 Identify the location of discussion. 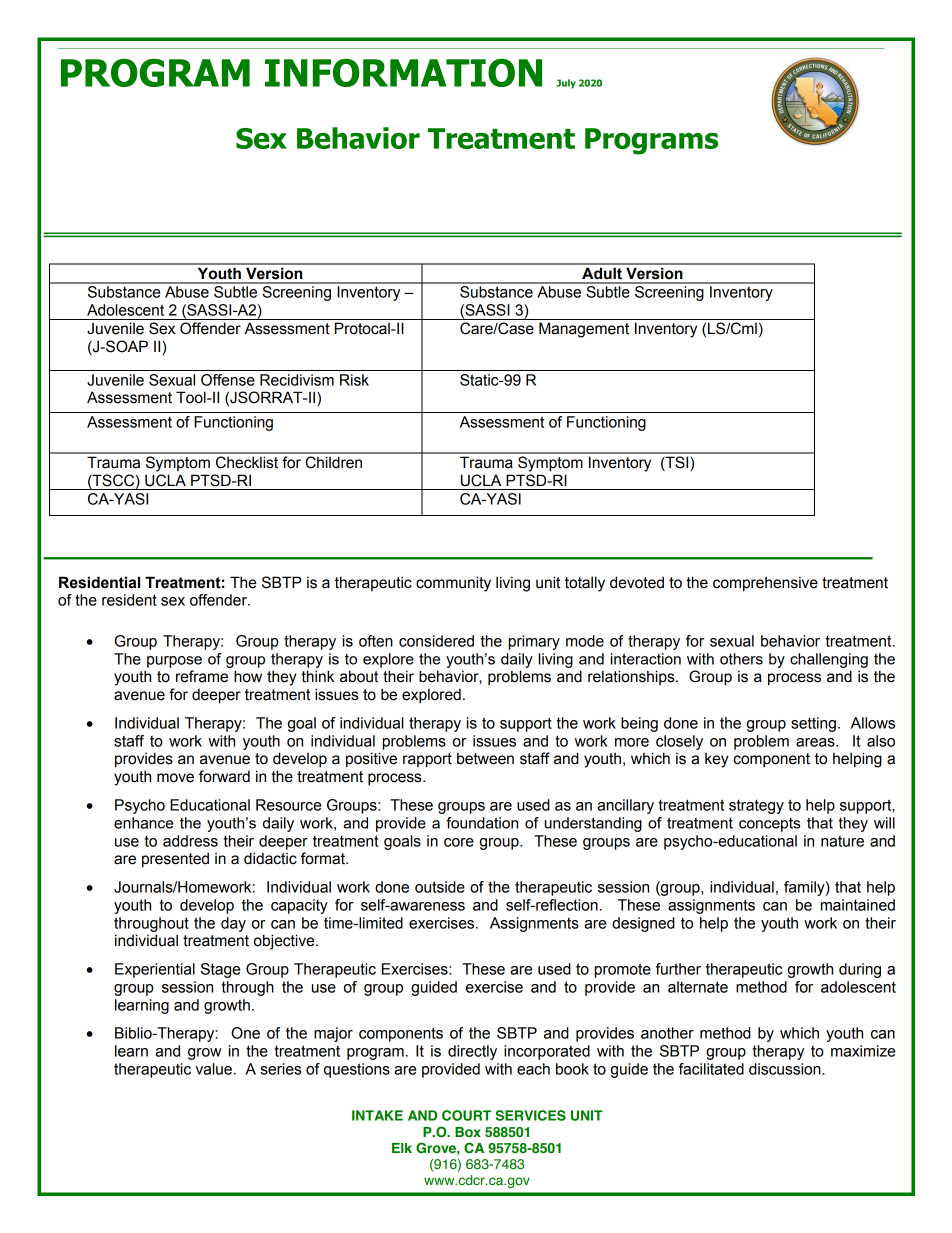
(786, 1069).
